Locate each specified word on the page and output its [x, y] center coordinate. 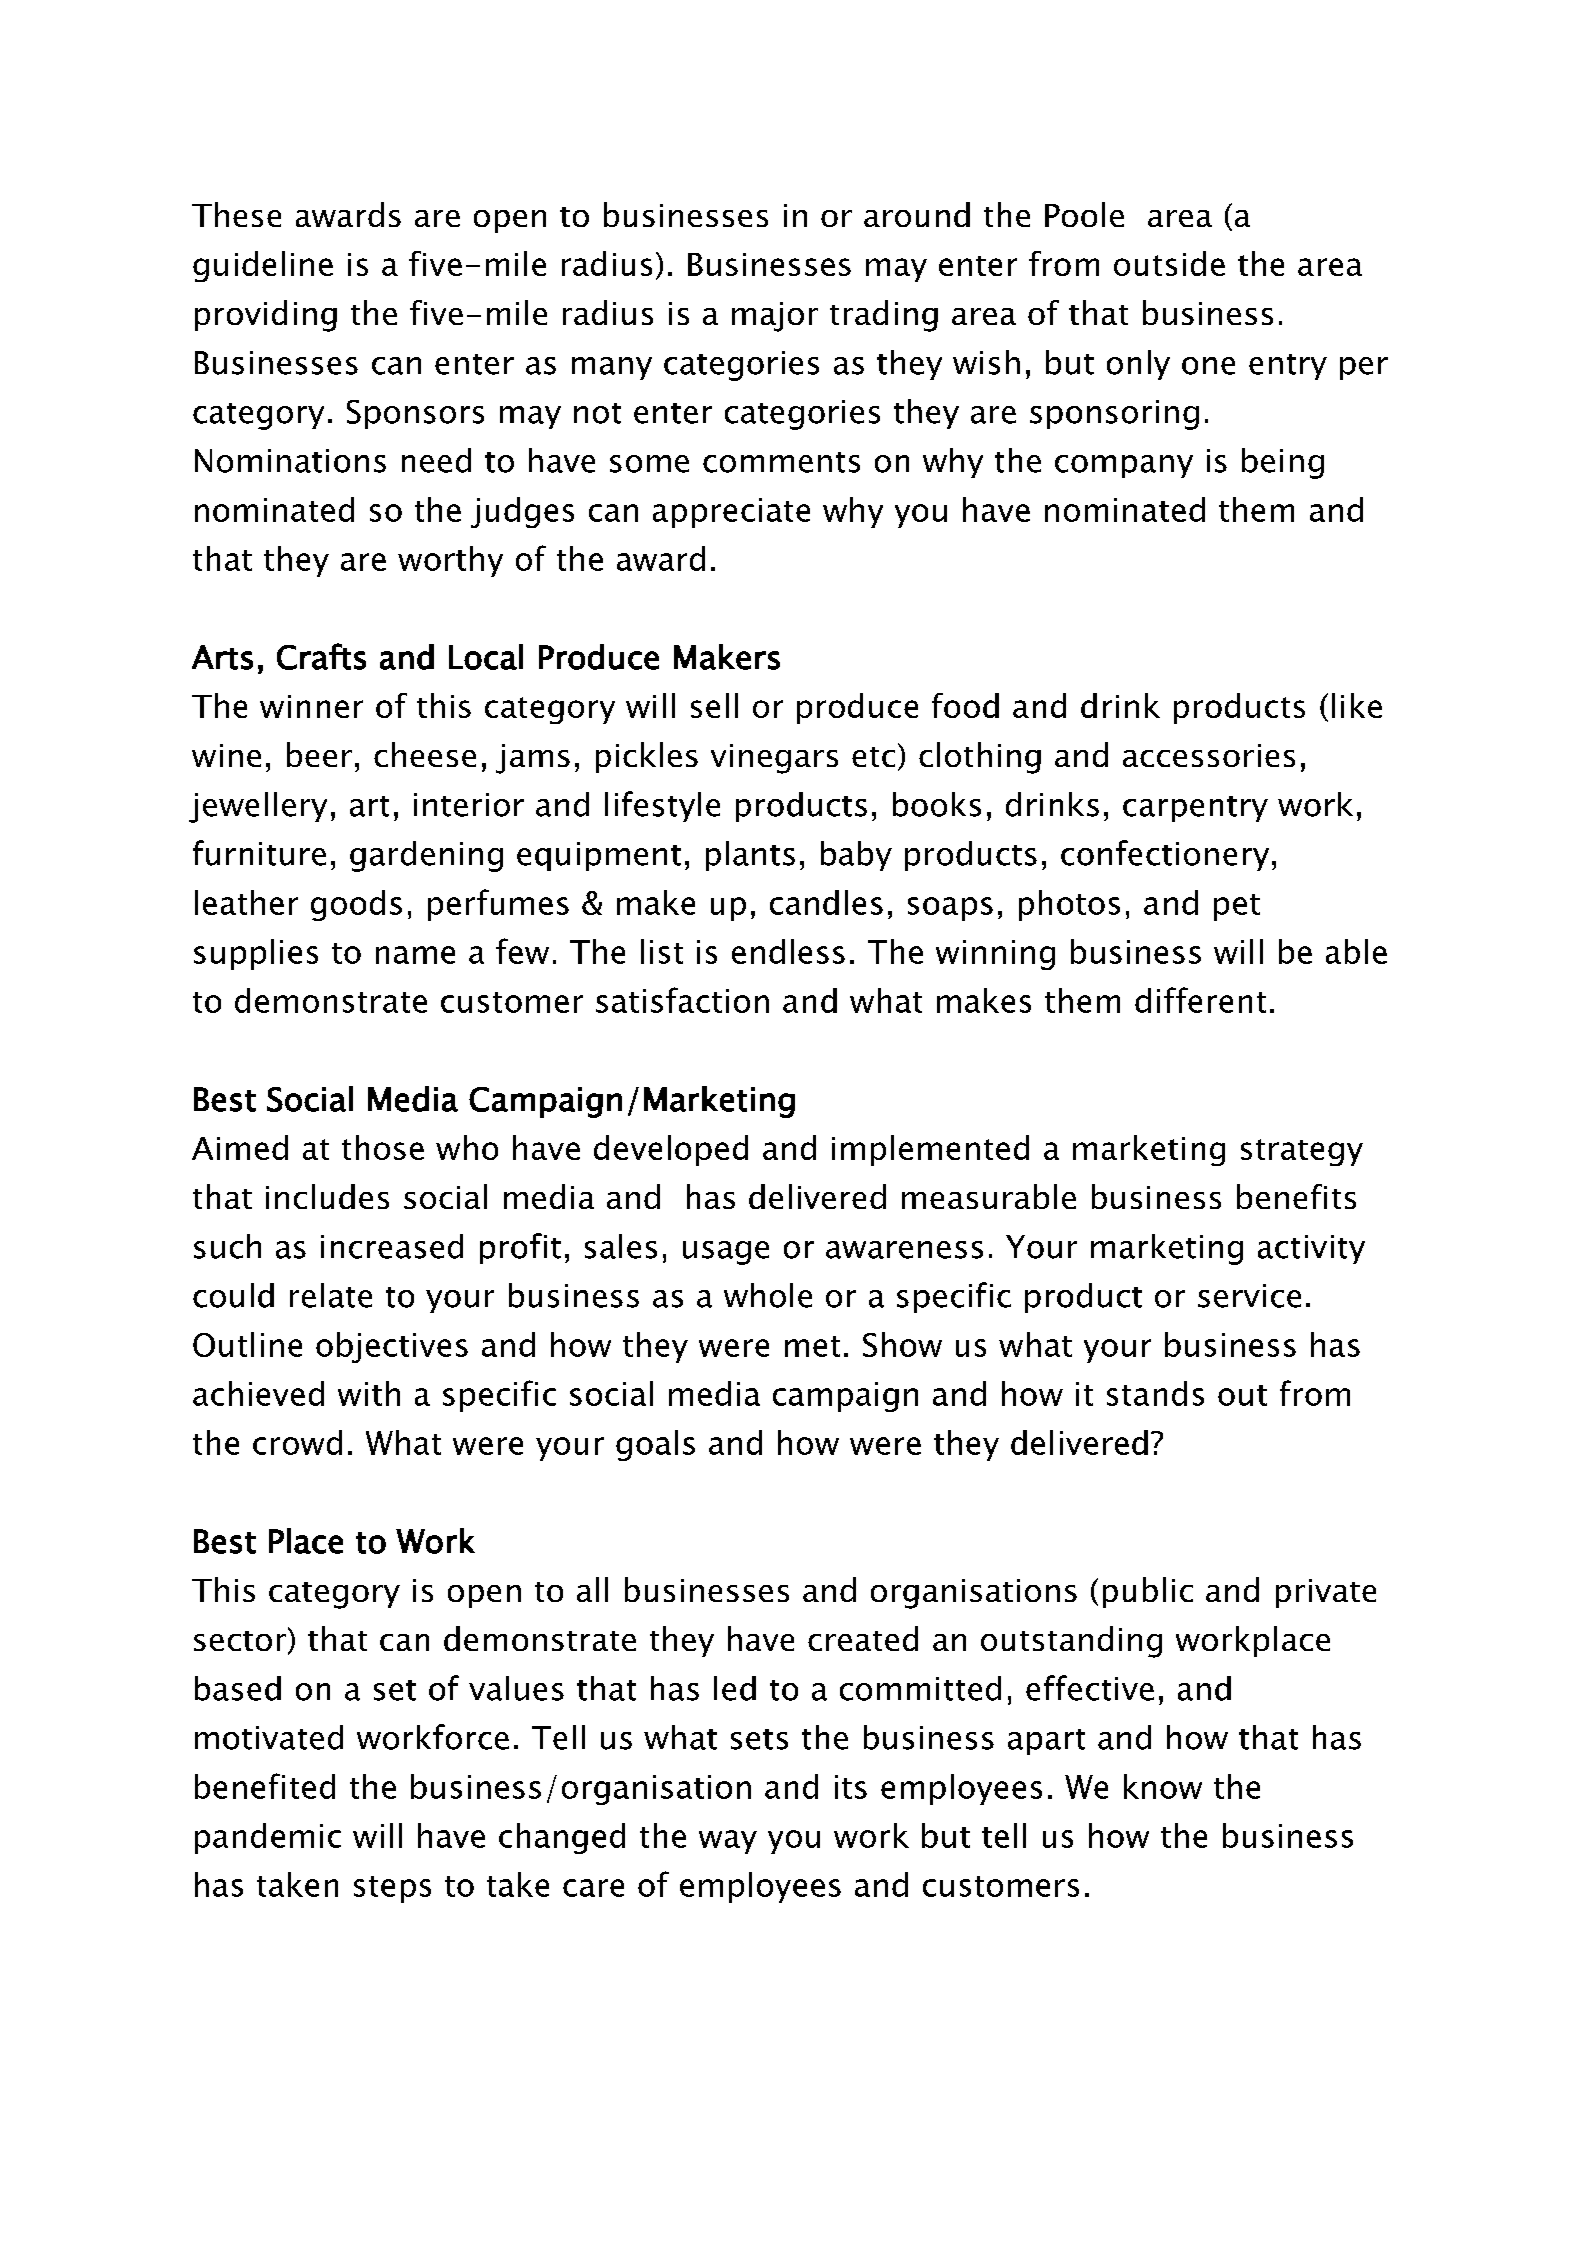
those [383, 1147]
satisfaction [682, 1000]
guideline [263, 266]
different [1200, 1000]
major [775, 317]
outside [1169, 263]
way [728, 1842]
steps [392, 1889]
